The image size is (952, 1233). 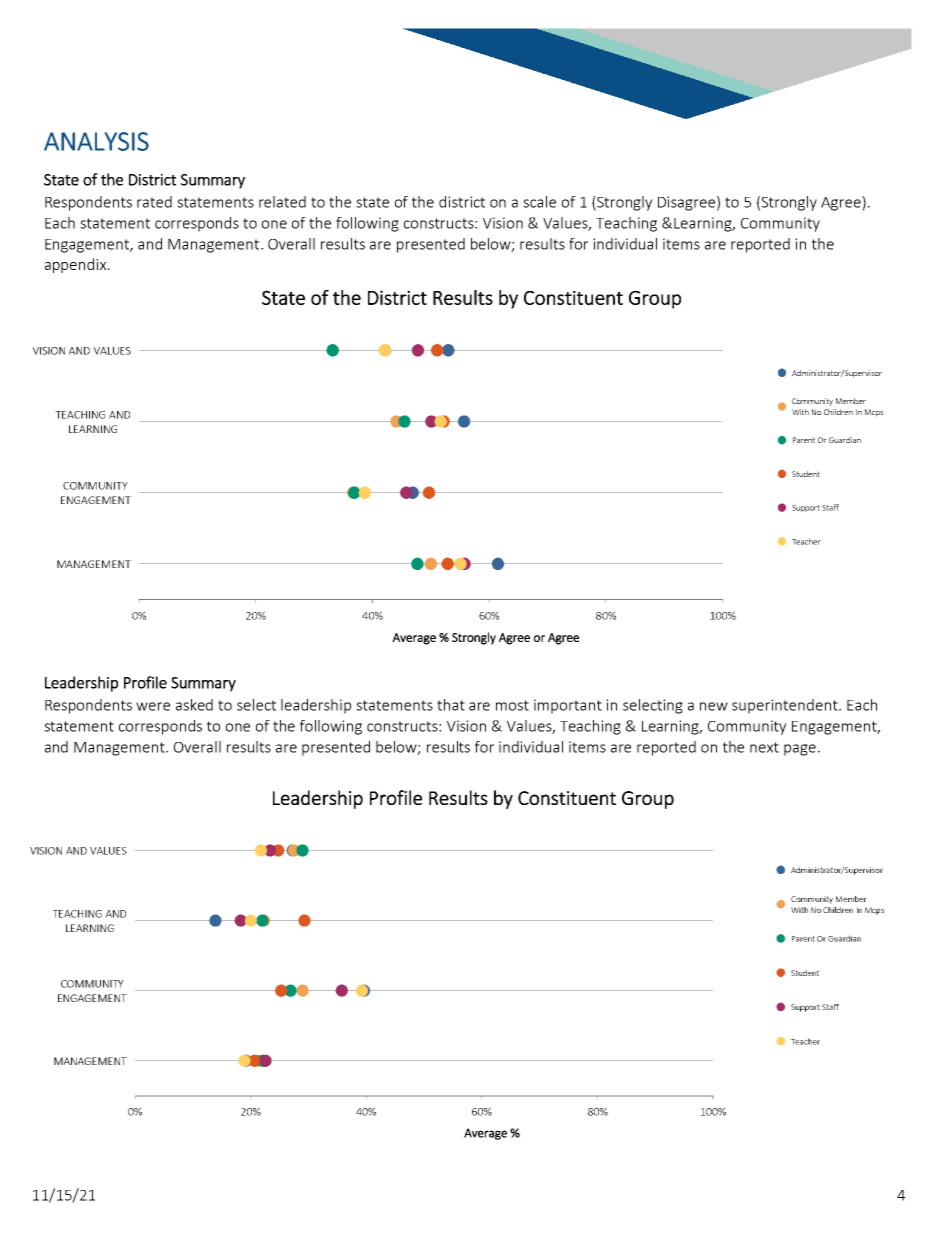 I want to click on most, so click(x=512, y=705).
